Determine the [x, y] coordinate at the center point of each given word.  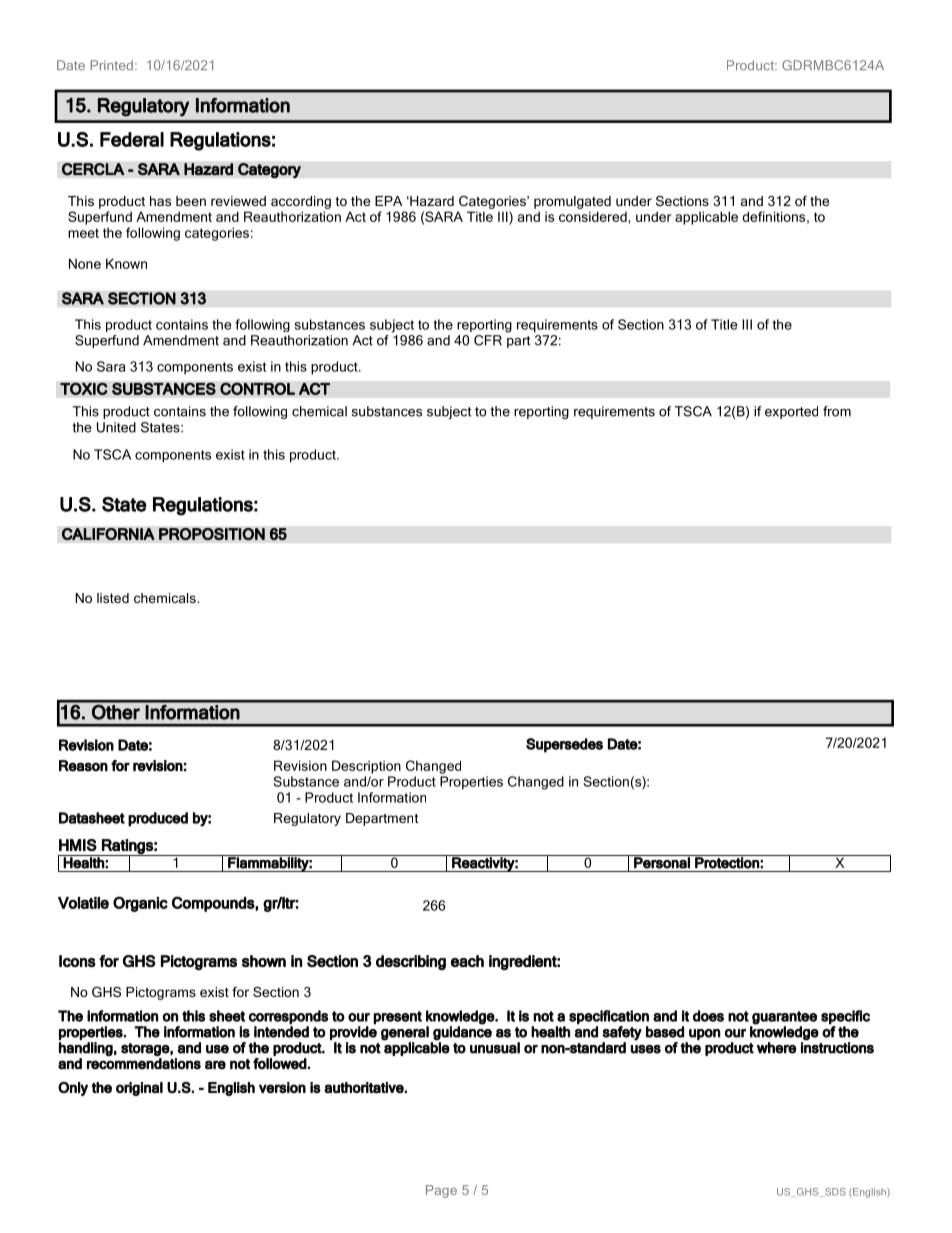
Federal [132, 139]
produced [158, 819]
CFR [488, 340]
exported [791, 412]
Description [366, 767]
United [116, 427]
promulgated [572, 202]
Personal [662, 862]
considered [594, 216]
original [139, 1089]
